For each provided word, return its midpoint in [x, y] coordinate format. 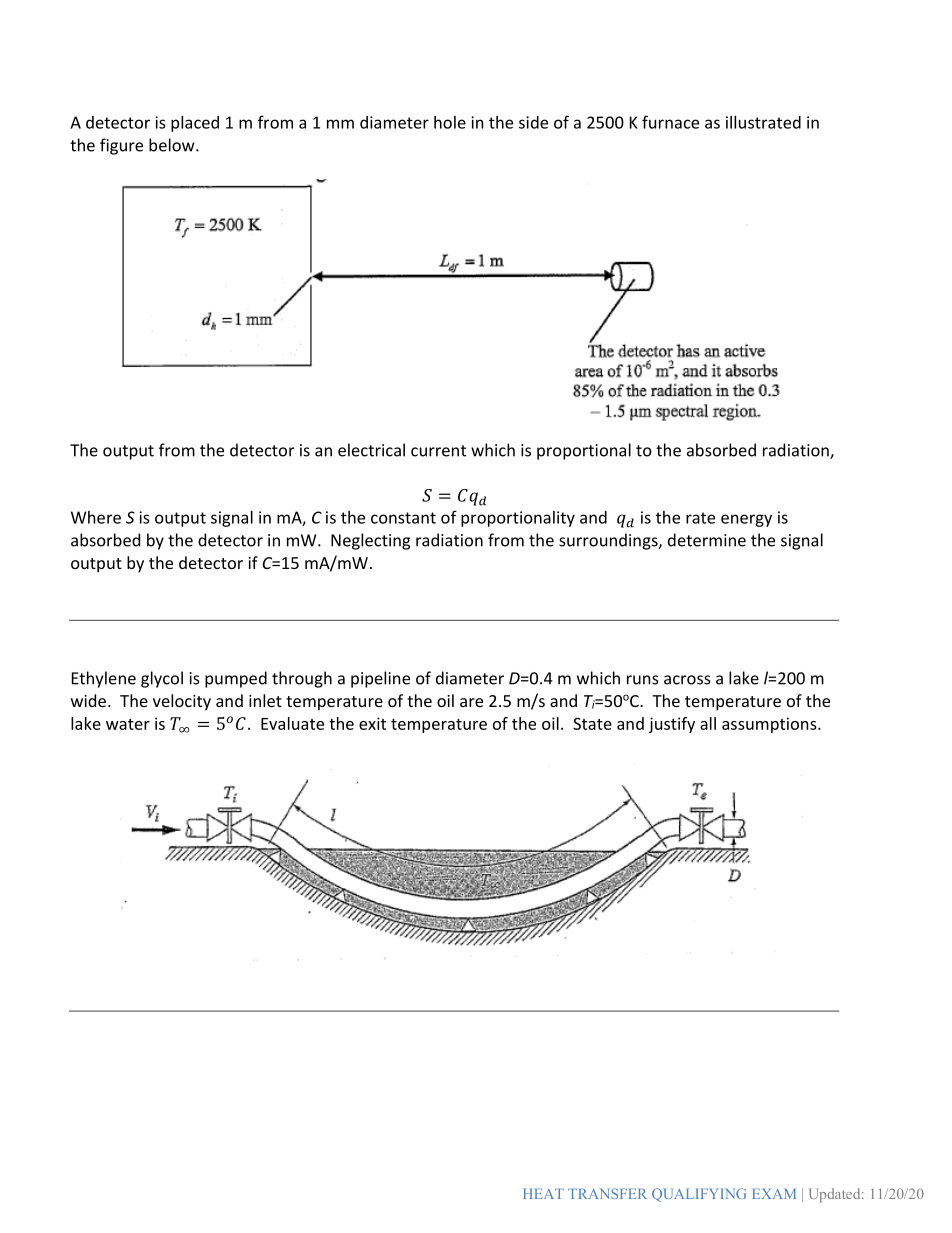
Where [96, 517]
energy [746, 520]
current [438, 451]
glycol [162, 679]
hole [450, 122]
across [687, 680]
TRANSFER [607, 1193]
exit [372, 723]
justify [672, 725]
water [128, 724]
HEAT [543, 1194]
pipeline [380, 679]
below [173, 145]
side [533, 122]
